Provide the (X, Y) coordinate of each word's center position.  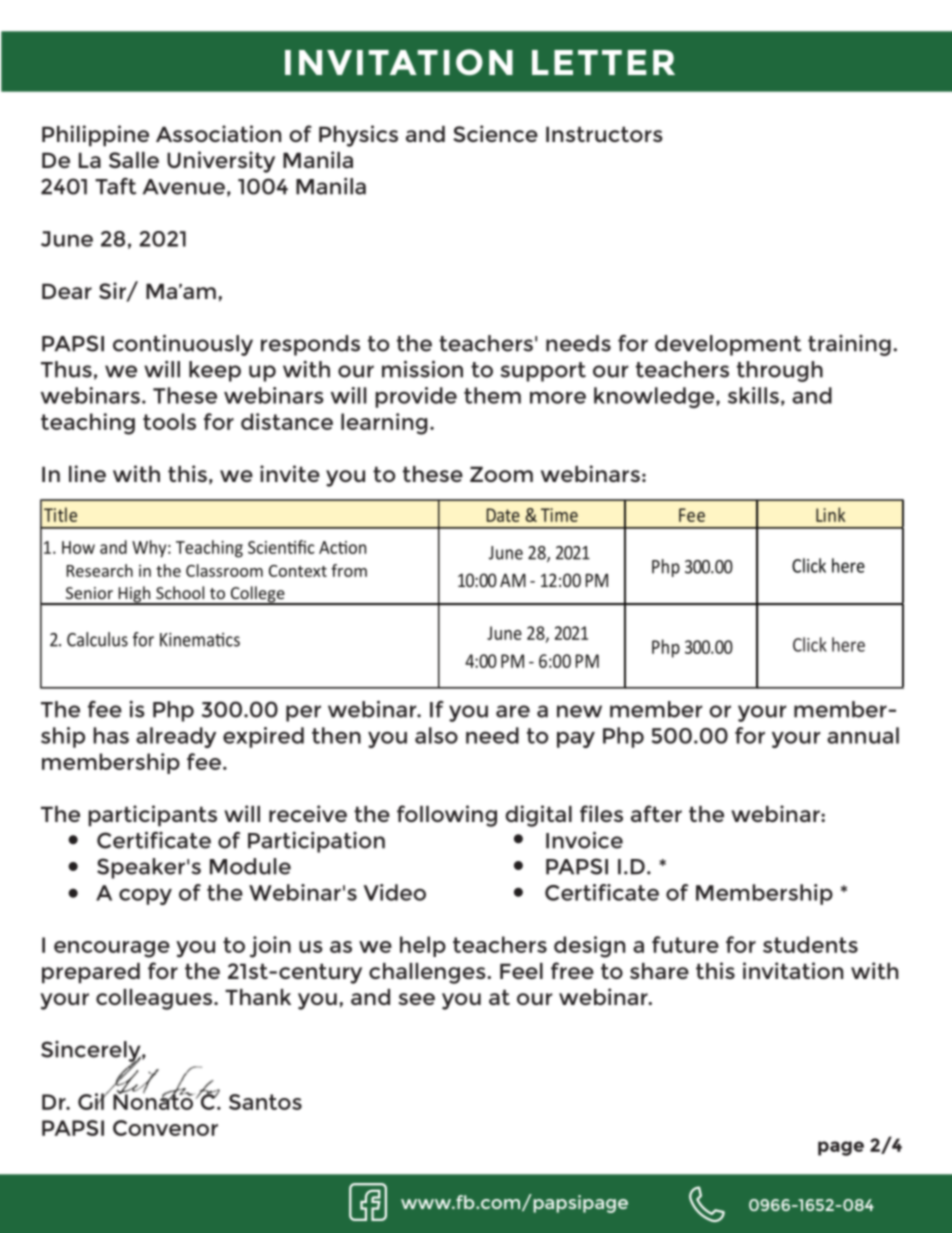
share (659, 971)
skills (753, 395)
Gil (92, 1101)
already (176, 737)
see (416, 999)
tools (169, 421)
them (492, 395)
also (436, 735)
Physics (358, 136)
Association (218, 133)
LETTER (603, 62)
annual (863, 735)
